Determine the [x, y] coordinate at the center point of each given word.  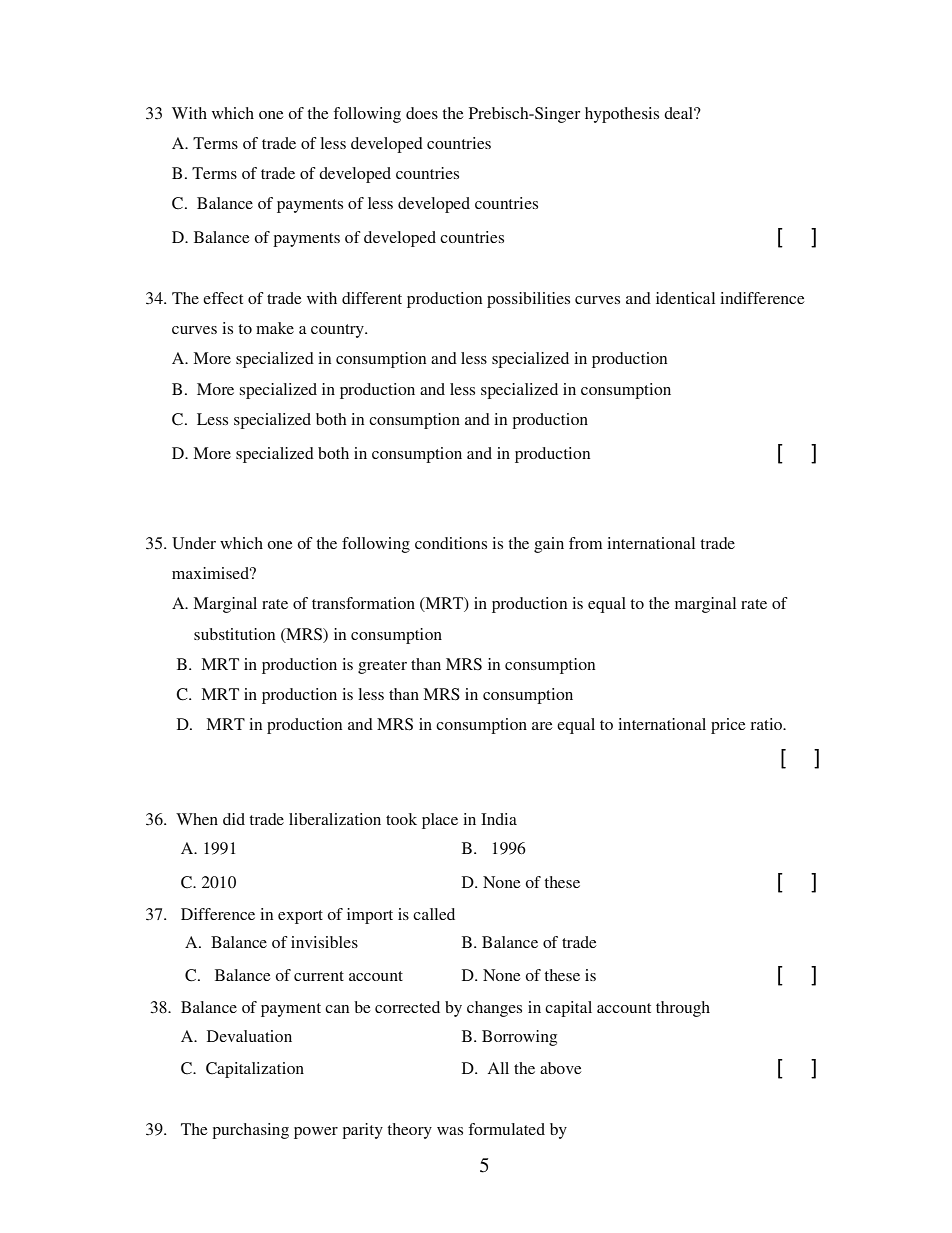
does [422, 113]
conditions [451, 543]
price [728, 726]
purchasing [250, 1131]
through [683, 1009]
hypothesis [622, 115]
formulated [507, 1129]
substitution [234, 634]
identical [685, 298]
